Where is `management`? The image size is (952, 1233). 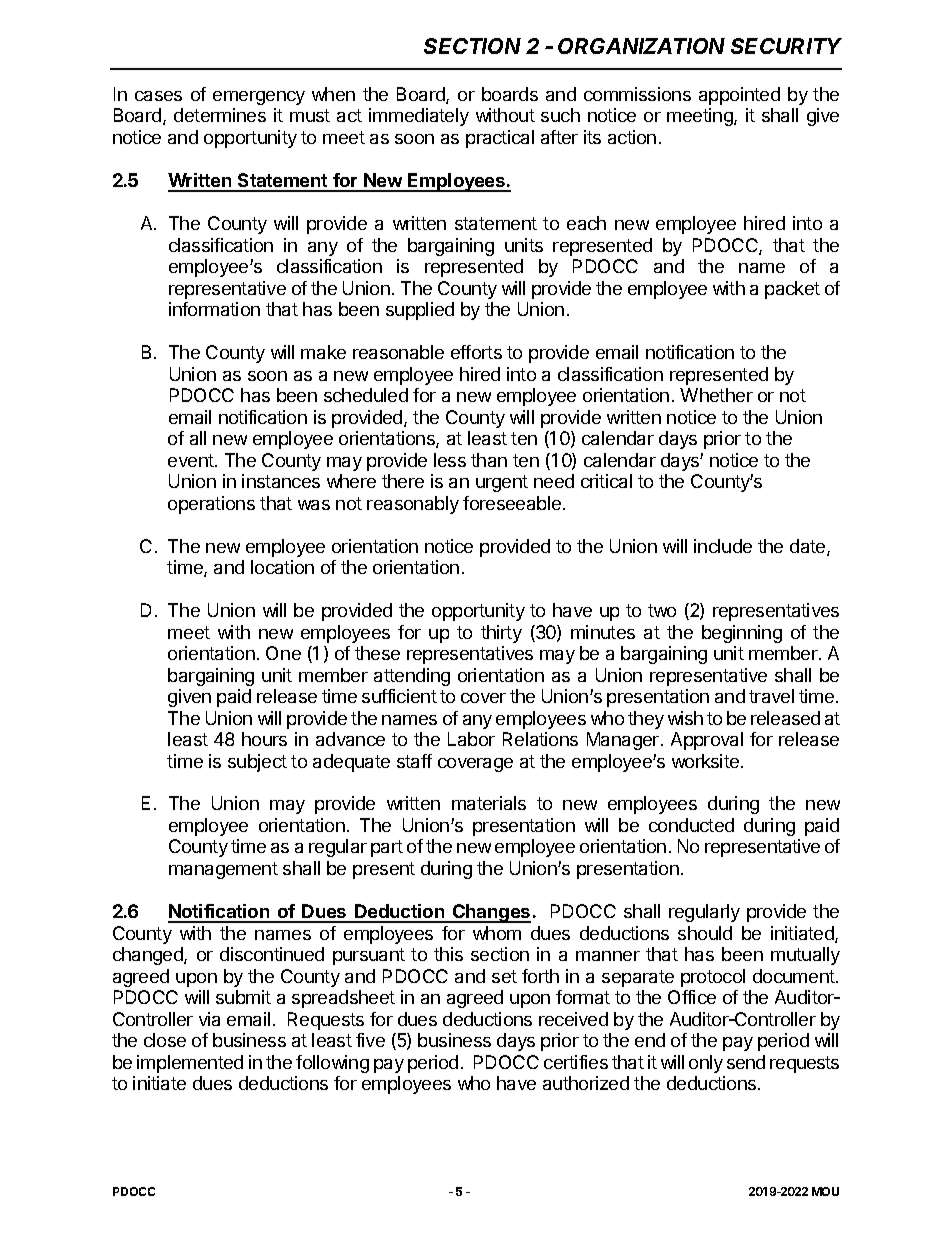 management is located at coordinates (223, 870).
